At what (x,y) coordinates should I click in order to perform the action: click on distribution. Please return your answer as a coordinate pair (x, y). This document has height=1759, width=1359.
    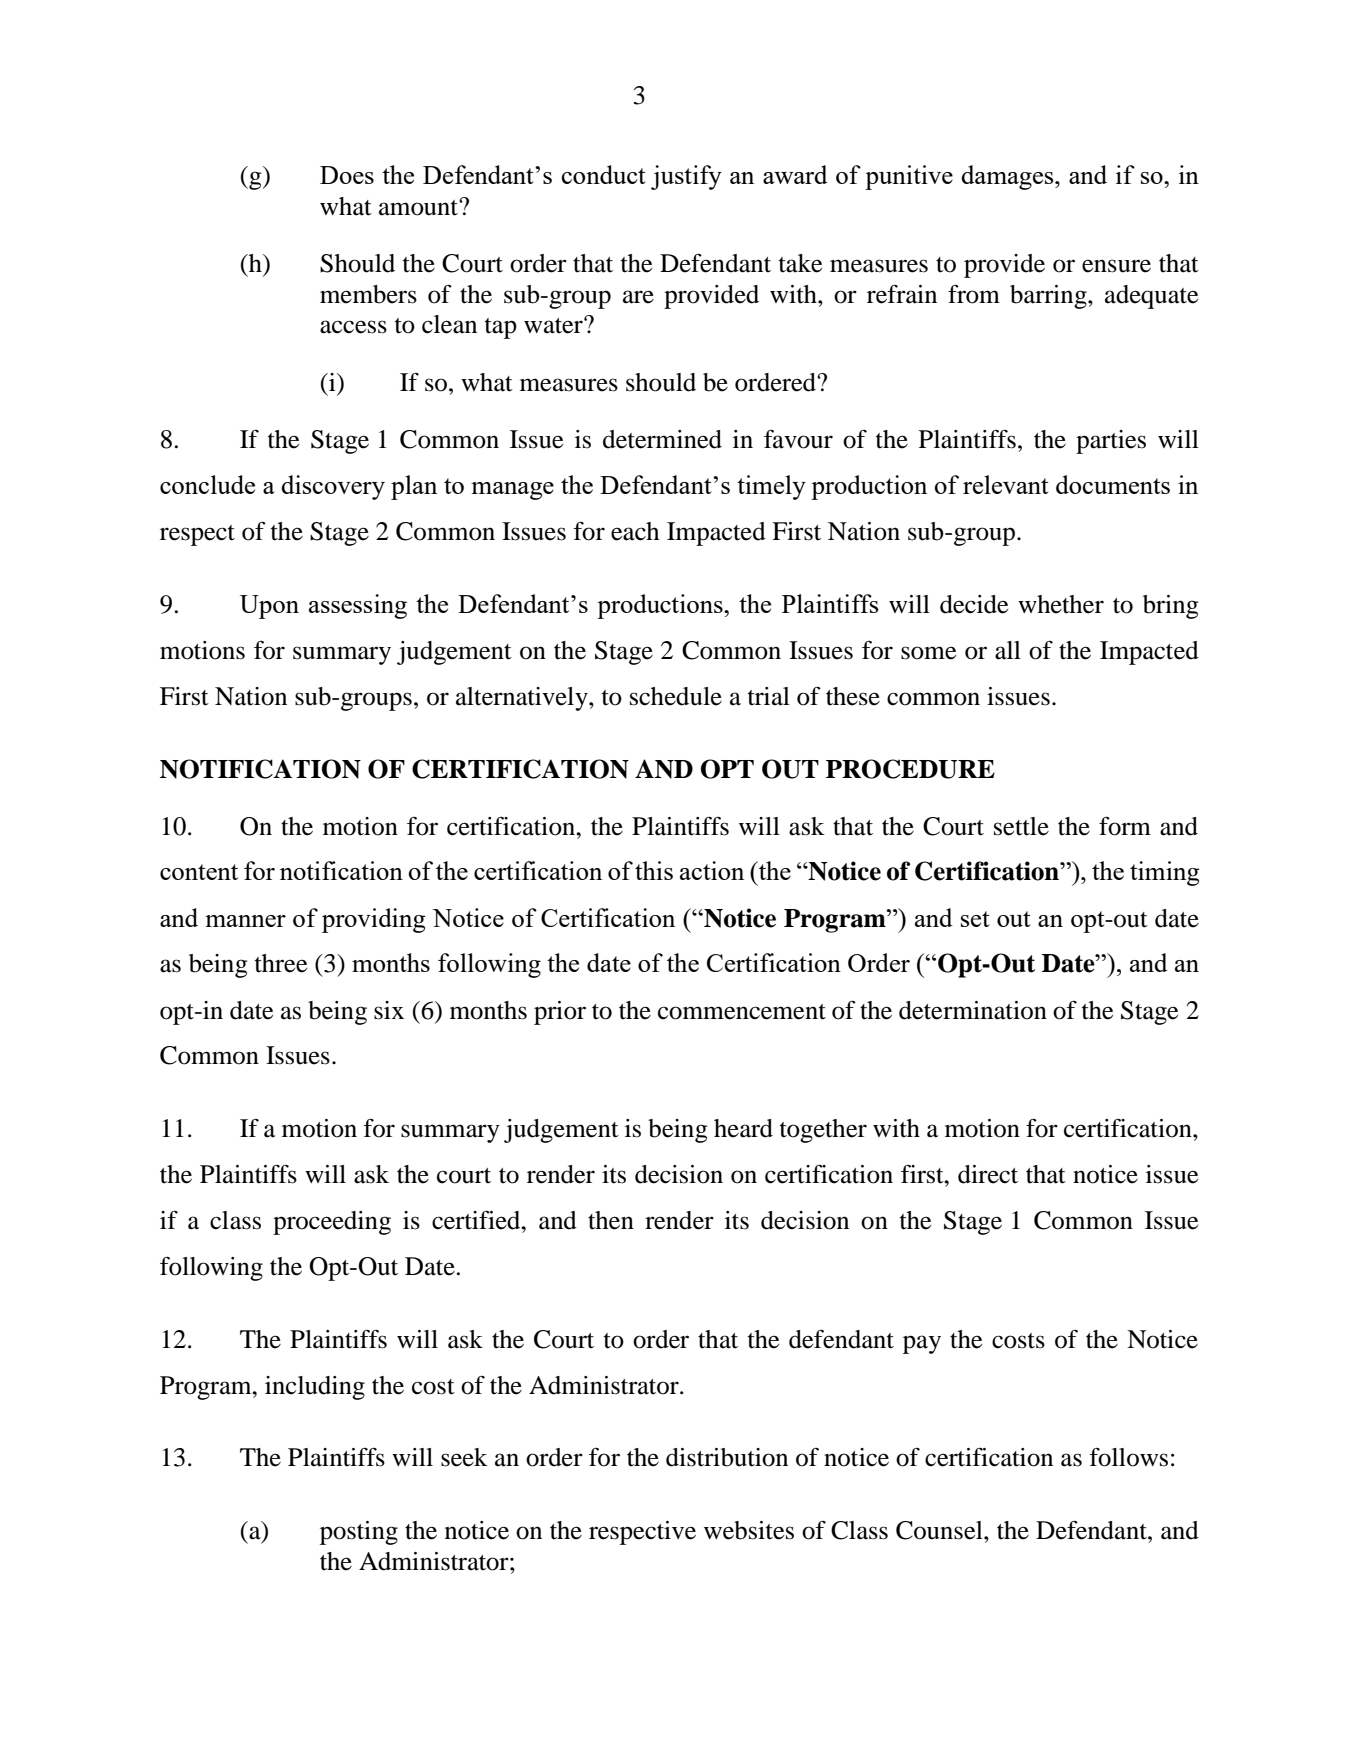
    Looking at the image, I should click on (727, 1457).
